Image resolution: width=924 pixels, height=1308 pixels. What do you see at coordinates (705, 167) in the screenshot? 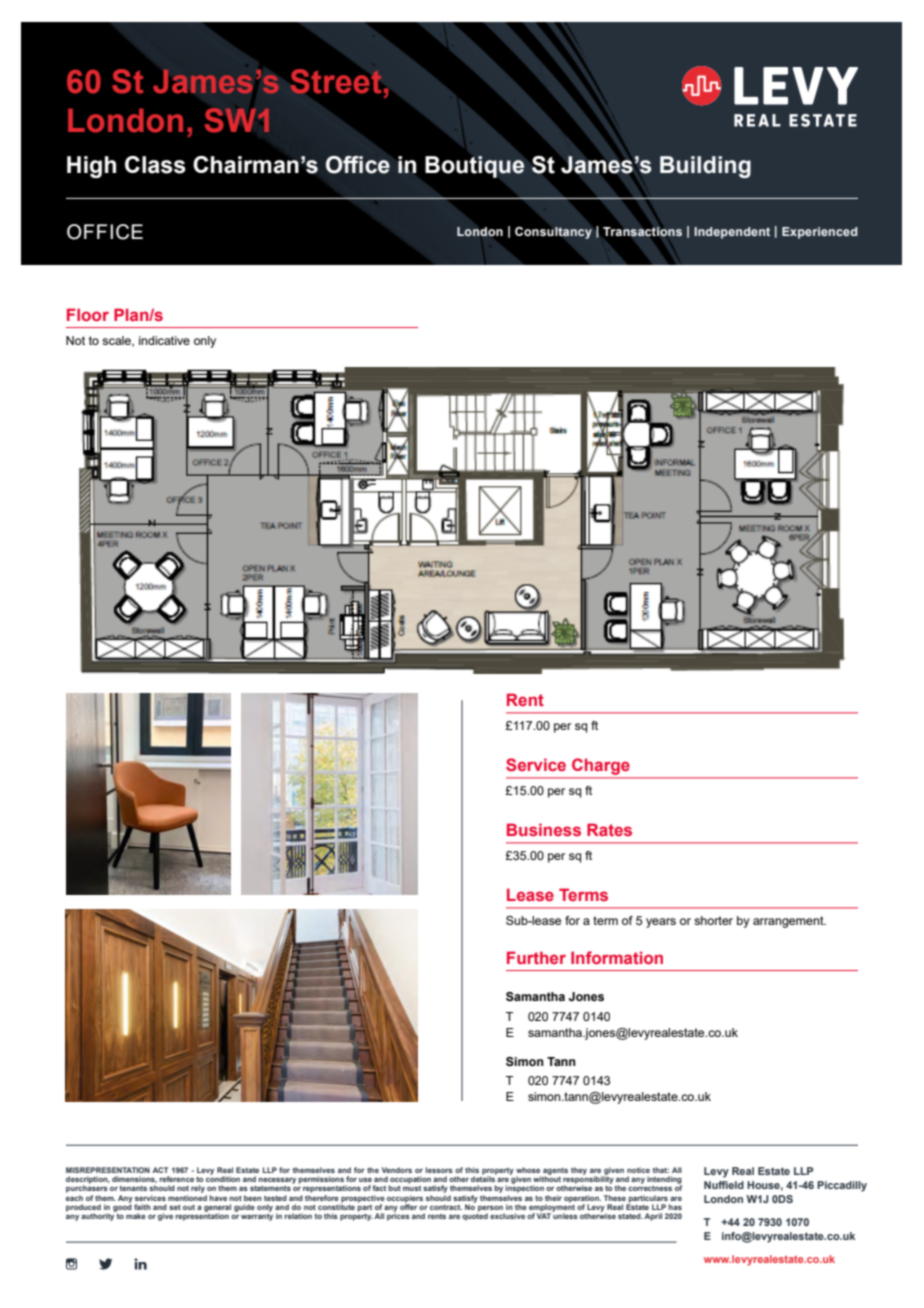
I see `Building` at bounding box center [705, 167].
